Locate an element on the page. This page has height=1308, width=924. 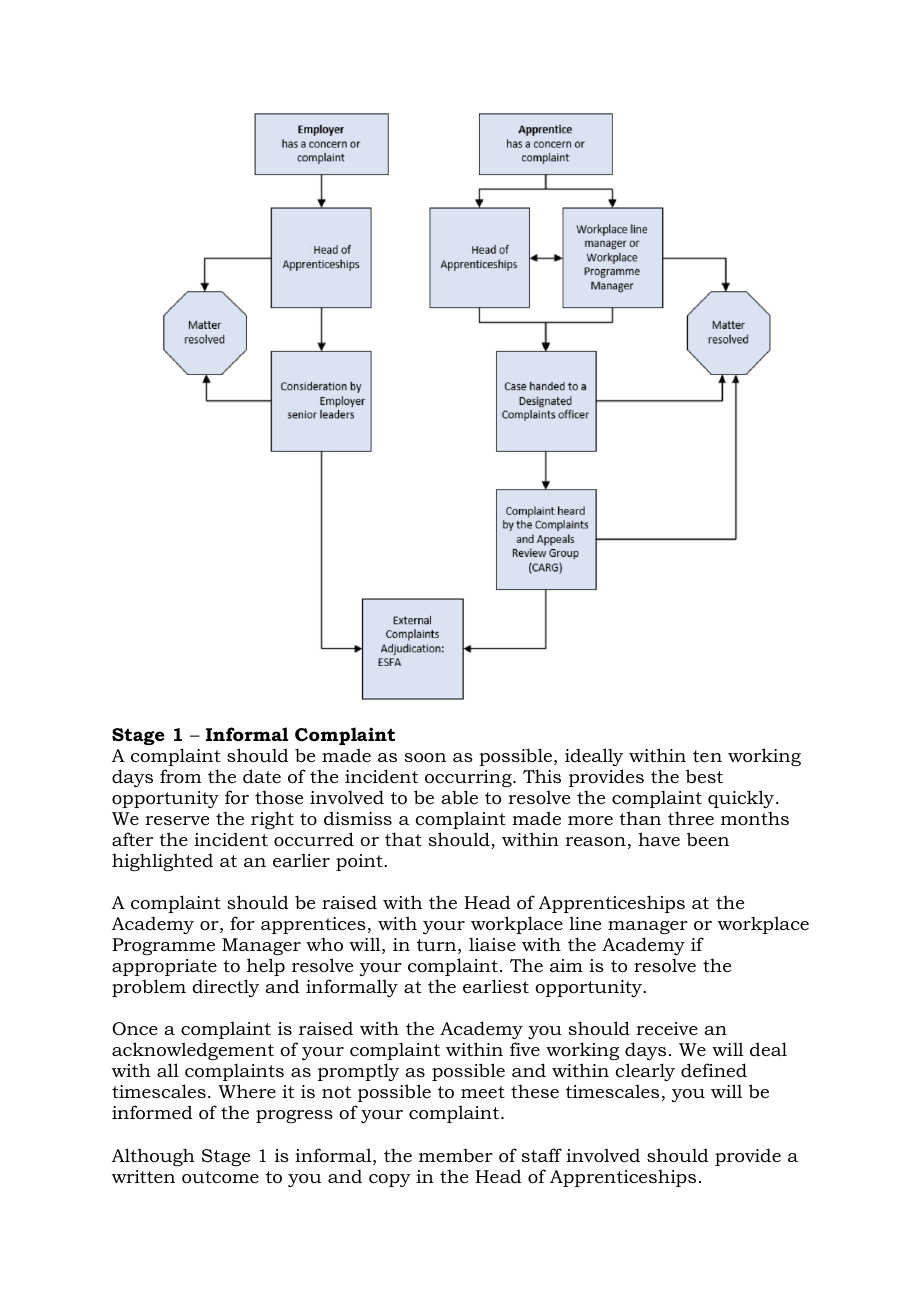
earliest is located at coordinates (496, 986).
